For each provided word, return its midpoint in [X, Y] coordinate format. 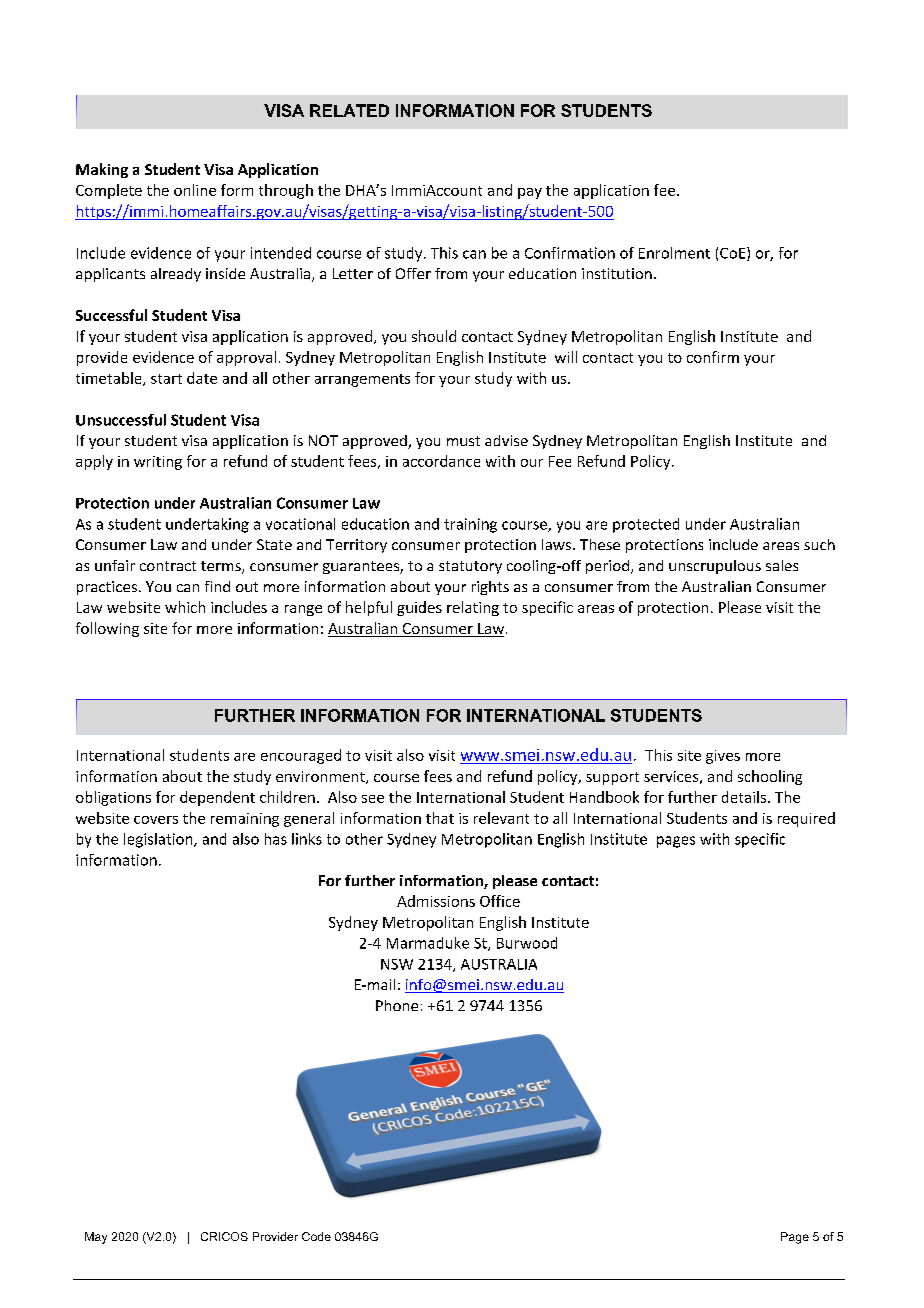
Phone [397, 1005]
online [195, 190]
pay [530, 193]
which [185, 607]
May [96, 1238]
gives [723, 757]
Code [316, 1236]
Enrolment [674, 253]
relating [473, 608]
